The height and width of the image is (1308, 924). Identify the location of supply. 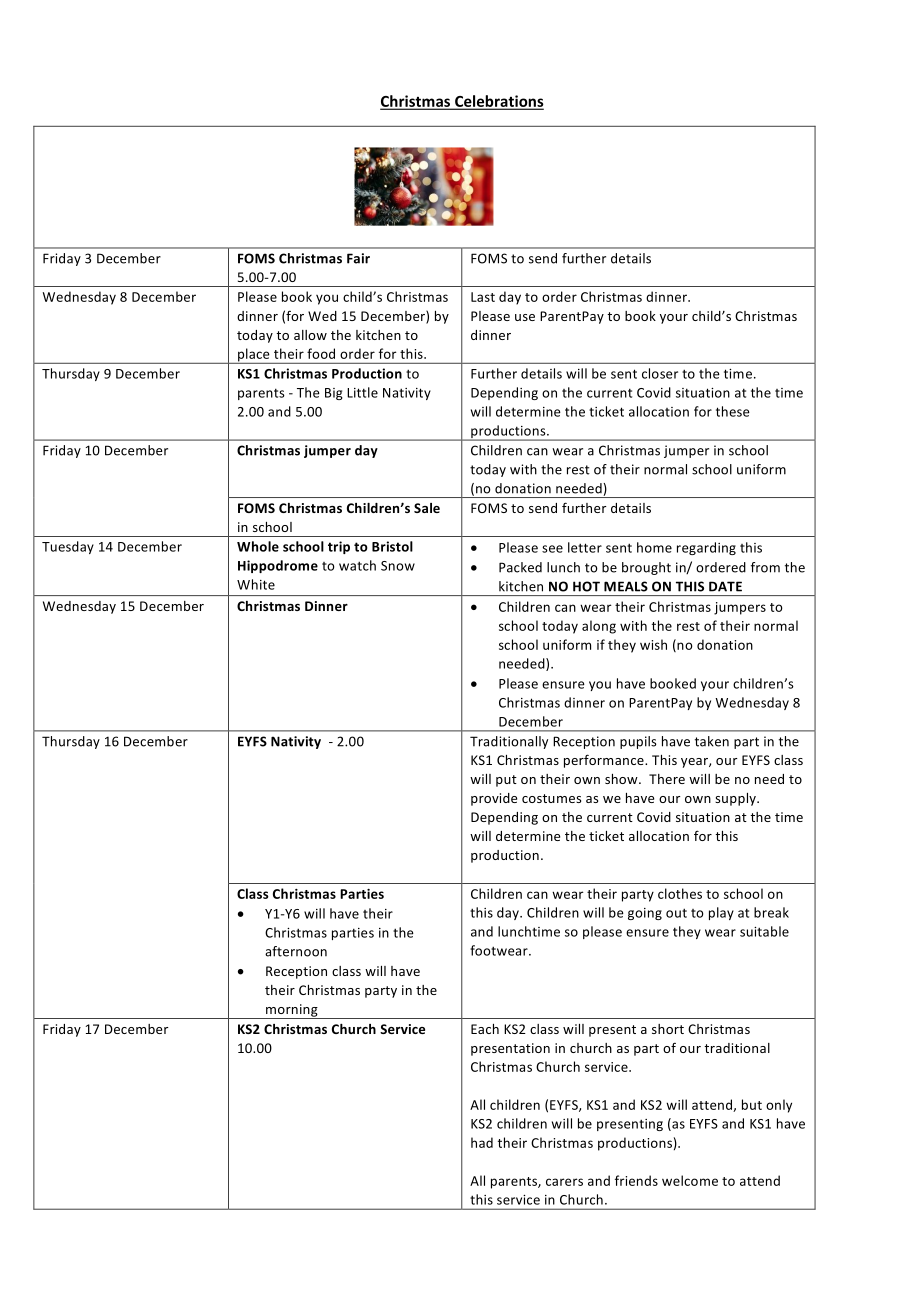
(736, 799).
